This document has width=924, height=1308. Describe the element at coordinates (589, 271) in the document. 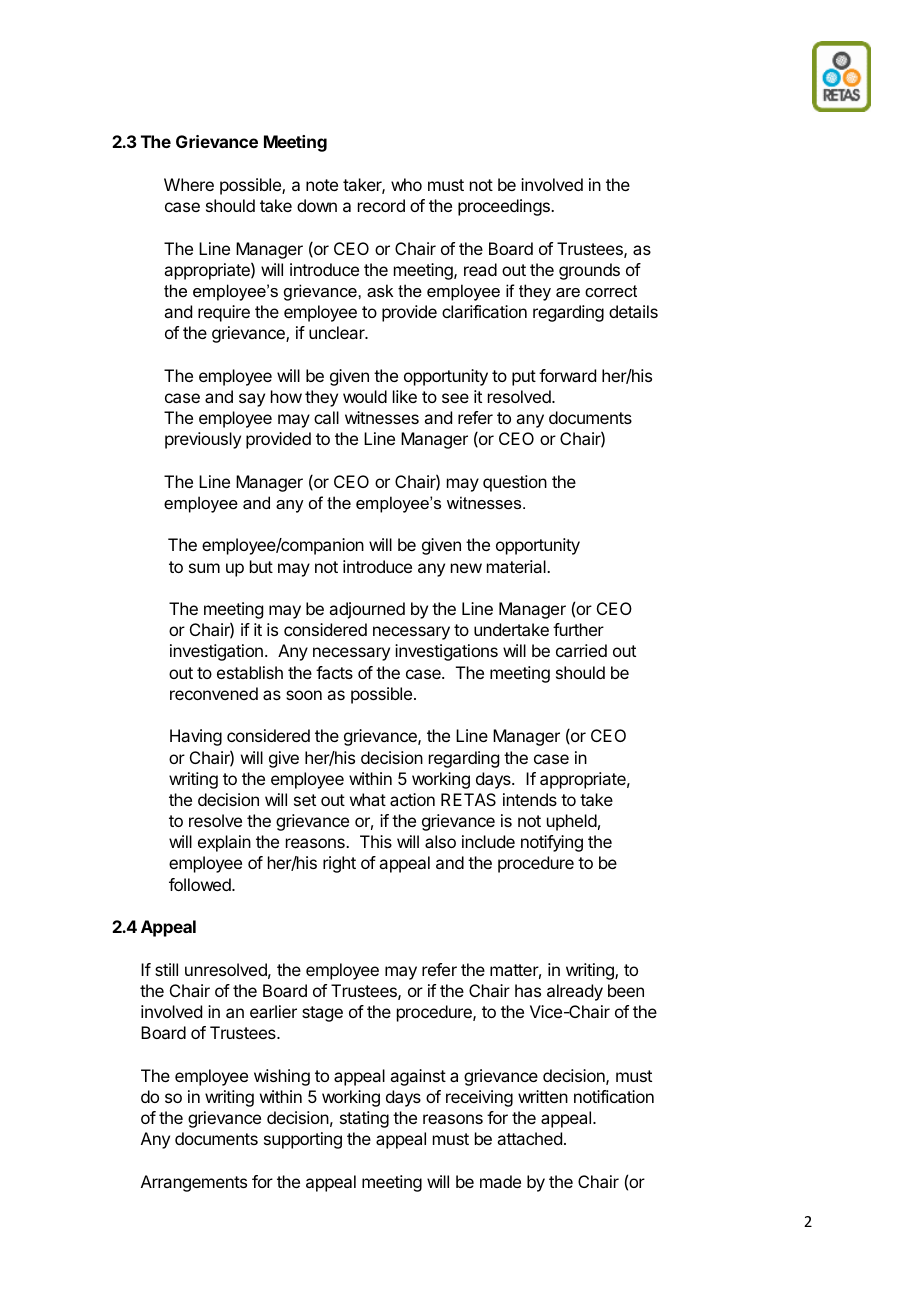

I see `grounds` at that location.
